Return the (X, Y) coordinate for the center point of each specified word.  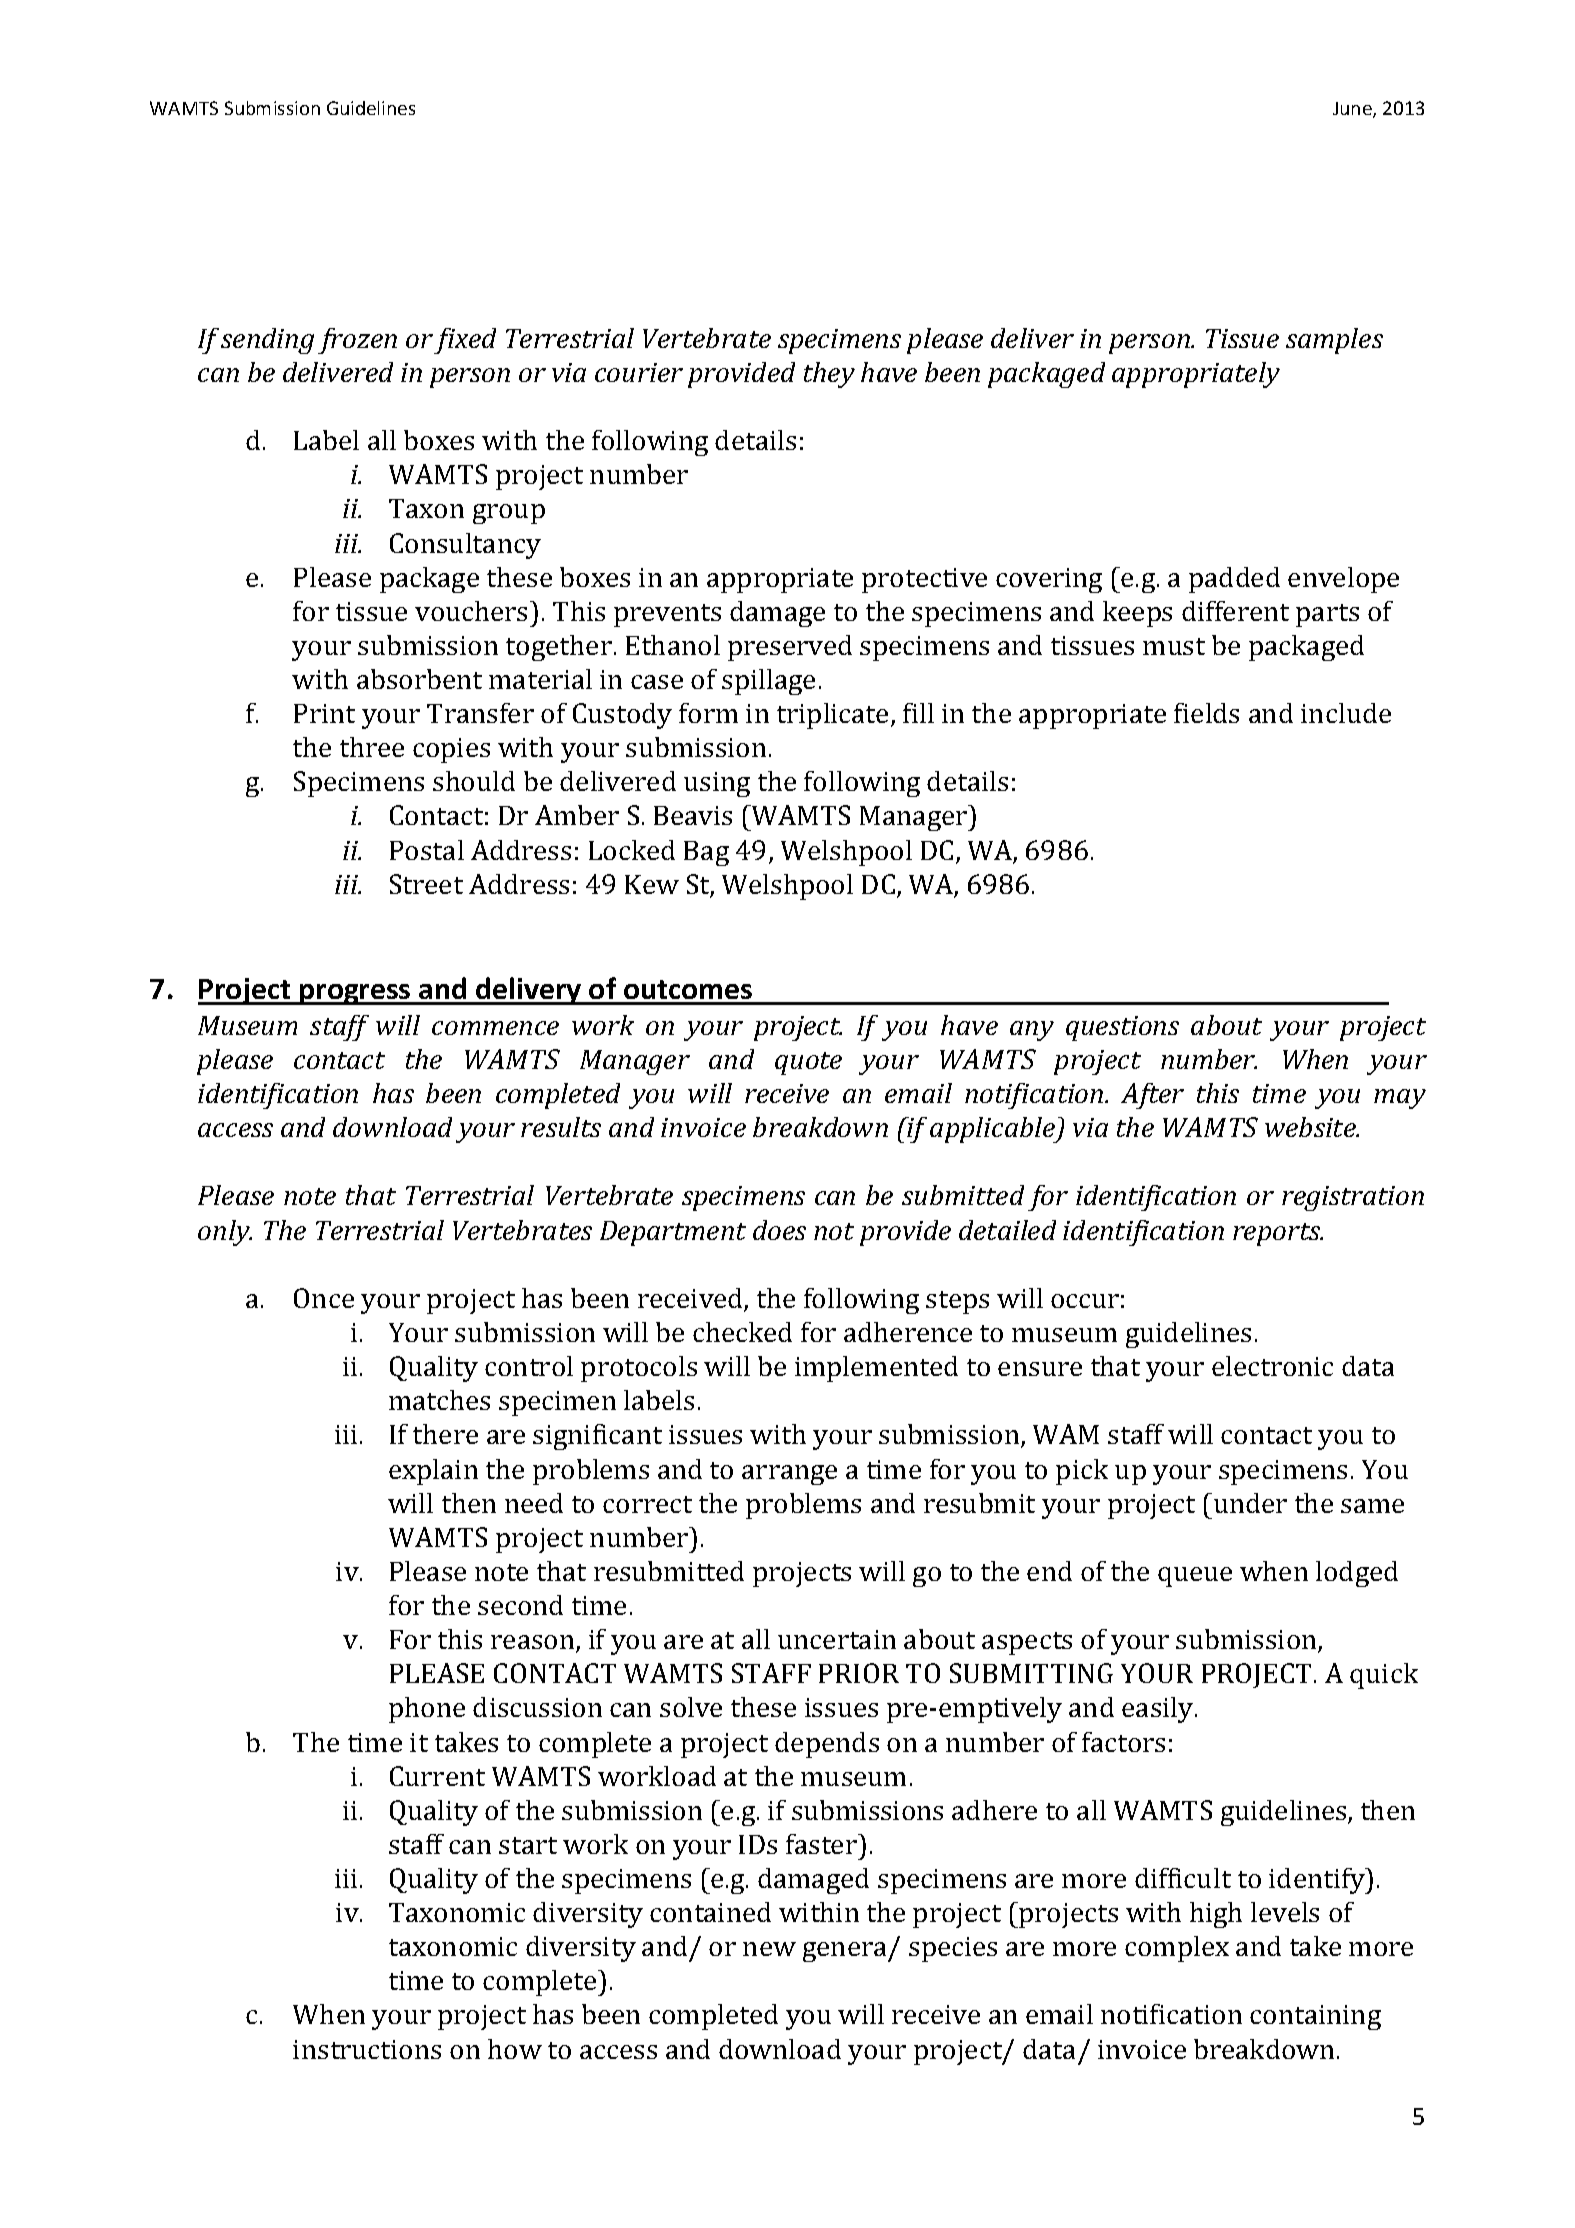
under (1250, 1503)
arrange (789, 1475)
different (1235, 611)
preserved (790, 648)
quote (808, 1063)
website (1311, 1127)
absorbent (419, 679)
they (829, 375)
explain (433, 1472)
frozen (357, 341)
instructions (367, 2049)
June (1353, 110)
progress (355, 994)
